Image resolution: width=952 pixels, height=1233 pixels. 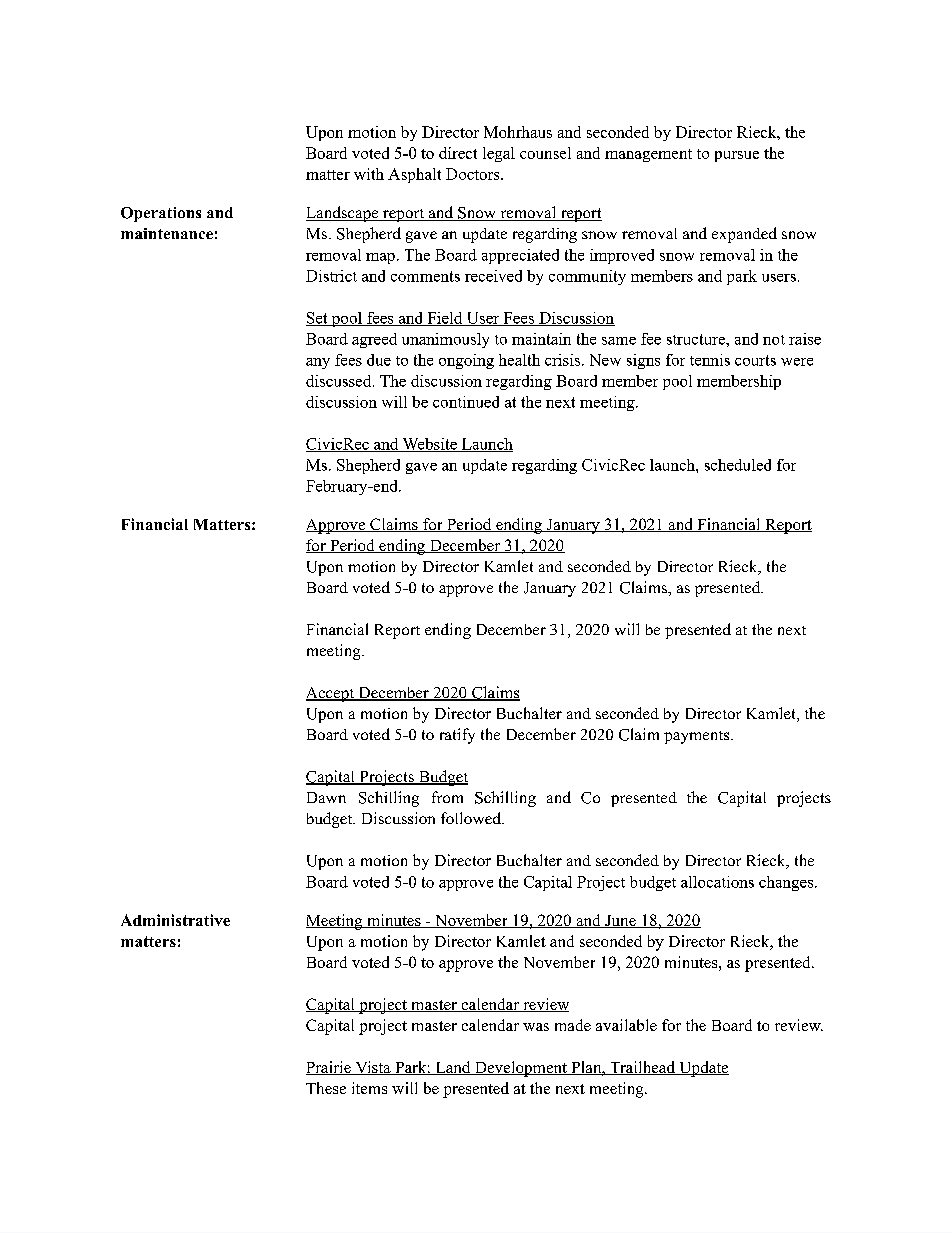 What do you see at coordinates (161, 214) in the image?
I see `Operations` at bounding box center [161, 214].
